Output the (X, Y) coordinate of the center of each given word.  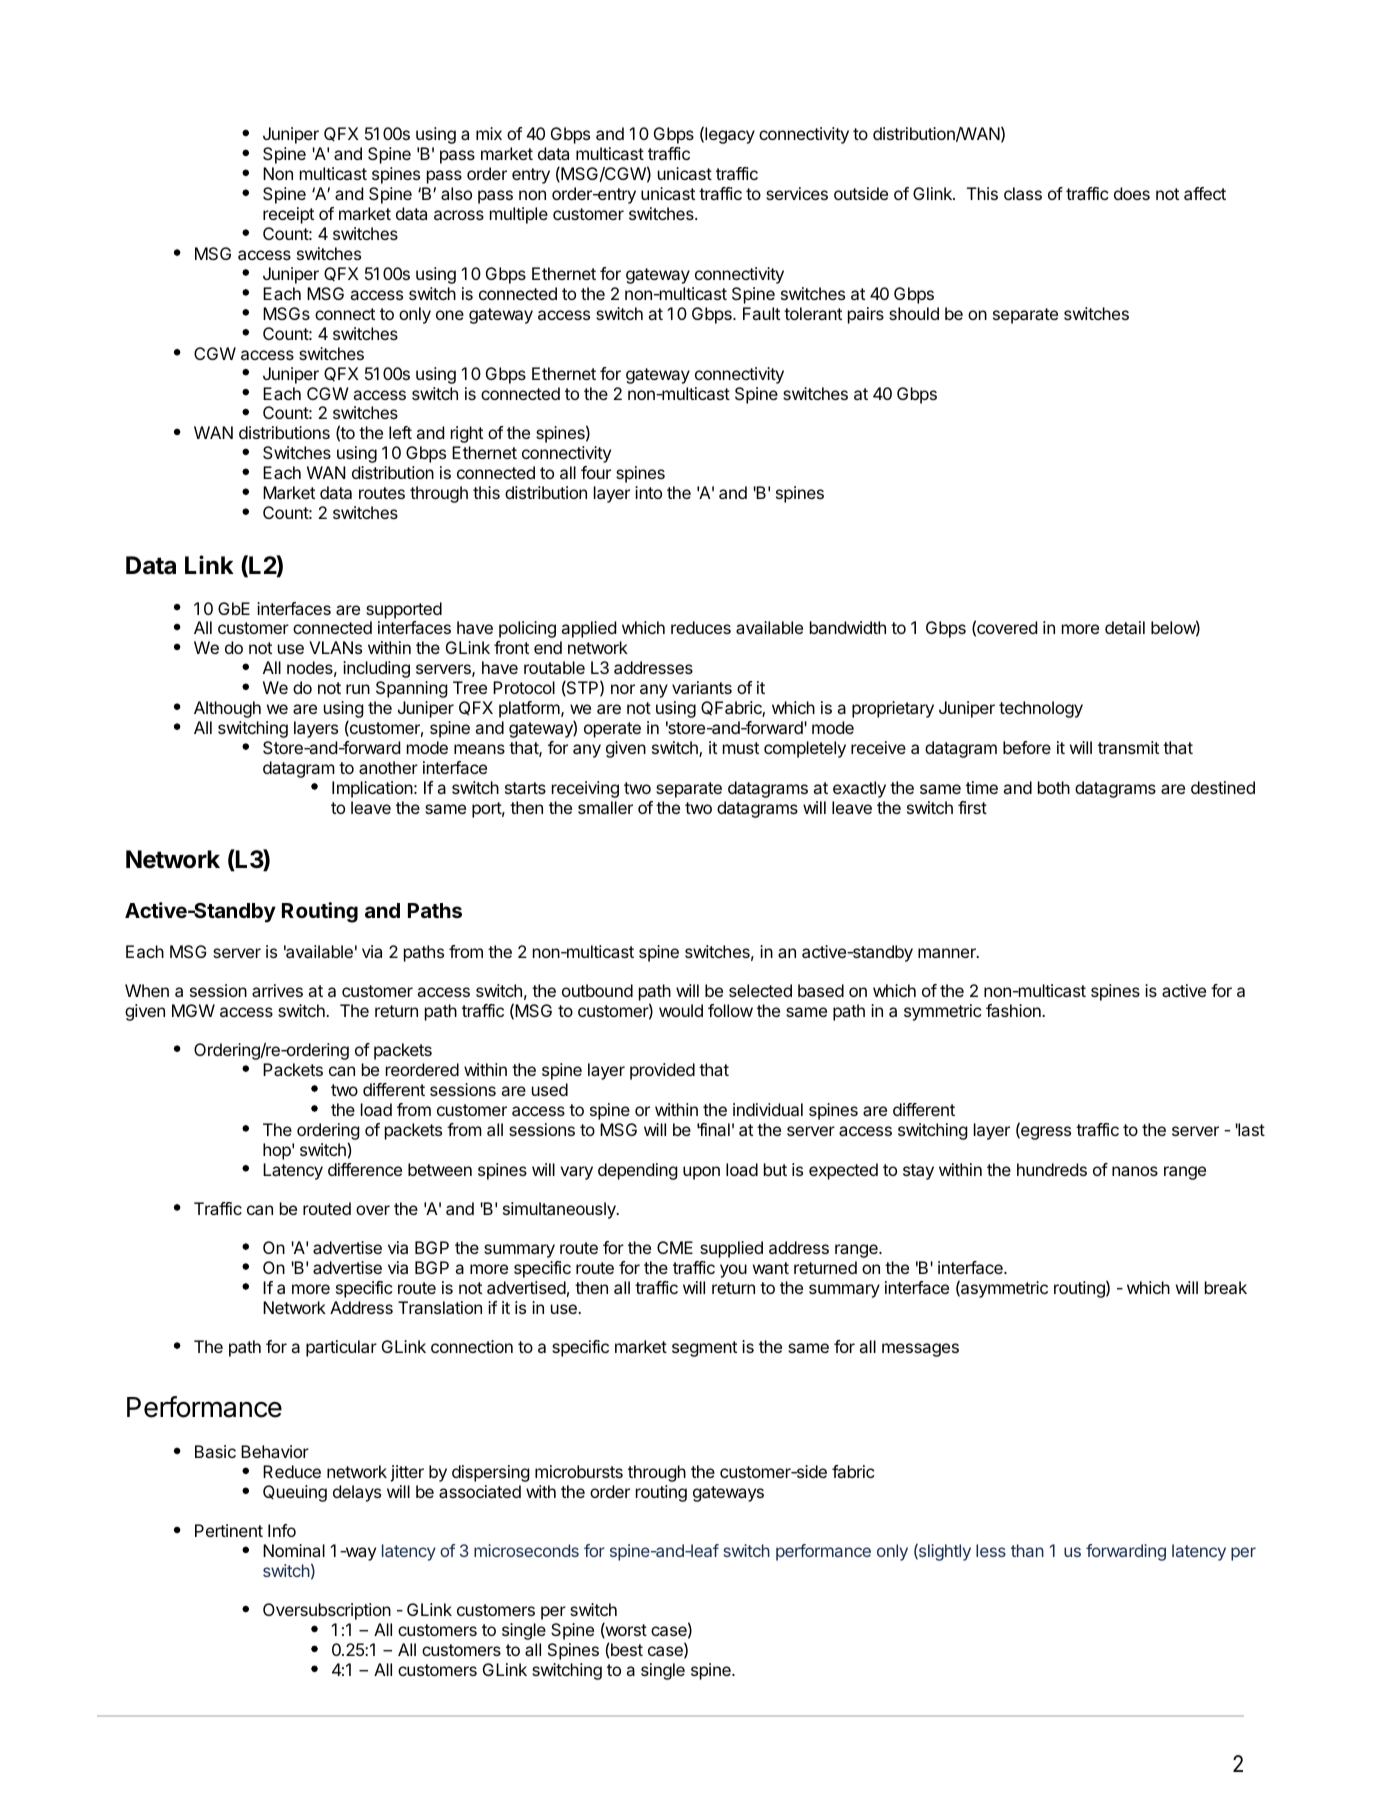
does (1132, 193)
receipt (288, 215)
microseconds (526, 1550)
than (1027, 1550)
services (797, 193)
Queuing (295, 1493)
